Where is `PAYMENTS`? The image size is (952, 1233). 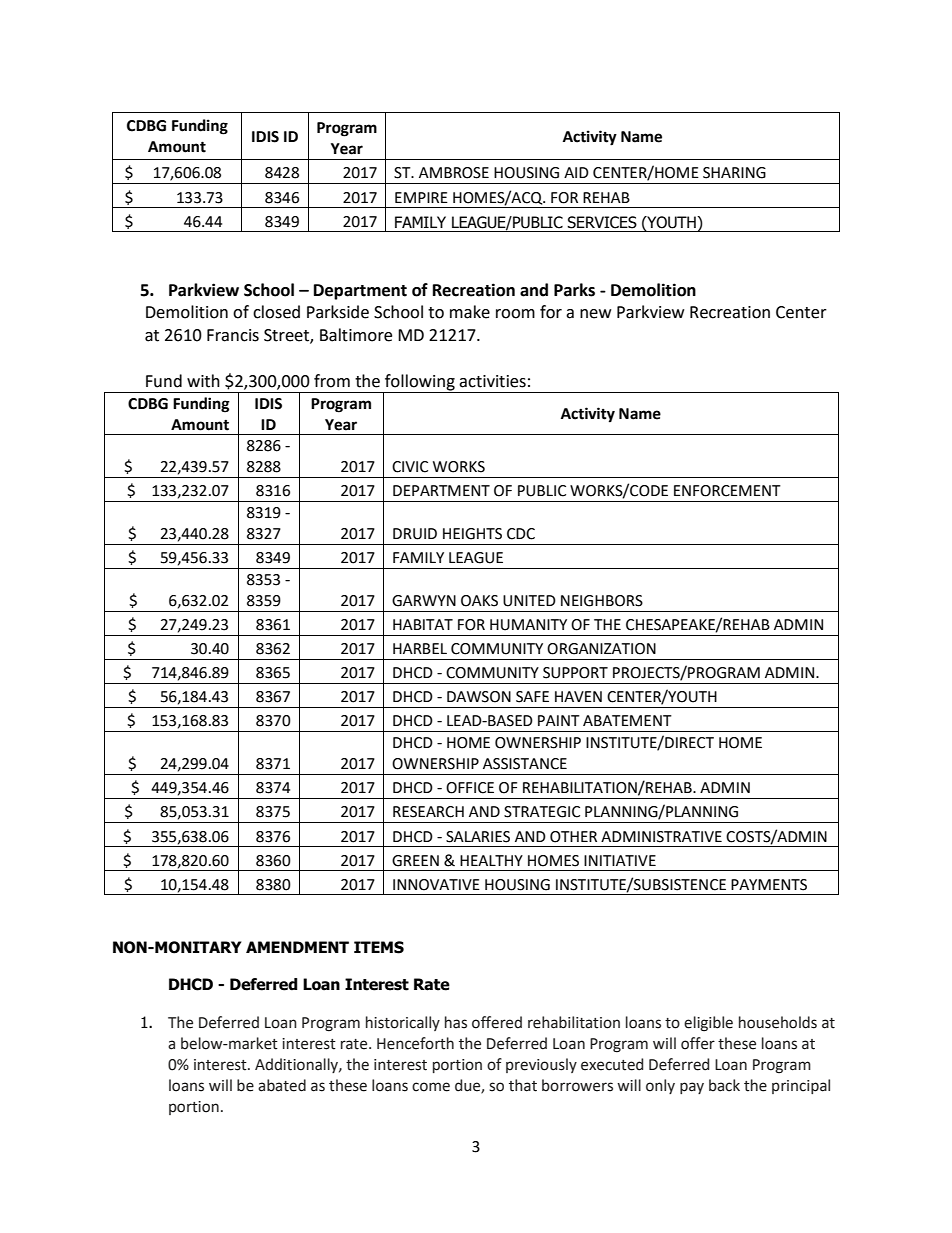
PAYMENTS is located at coordinates (769, 885).
